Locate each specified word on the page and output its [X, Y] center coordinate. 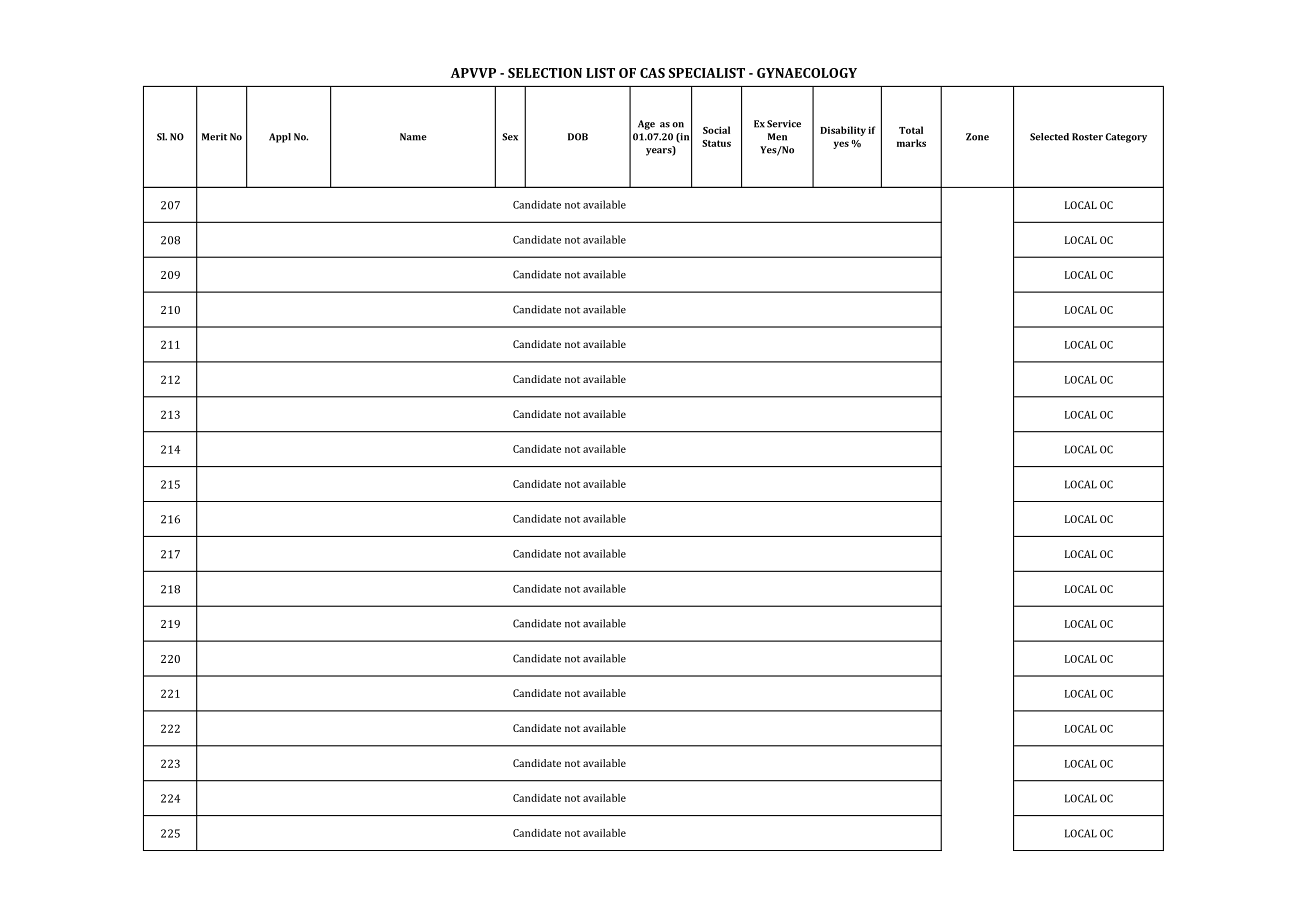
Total [911, 130]
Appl [280, 138]
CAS [652, 73]
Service [784, 124]
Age [646, 125]
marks [911, 143]
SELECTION [545, 73]
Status [716, 143]
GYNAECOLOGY [807, 73]
